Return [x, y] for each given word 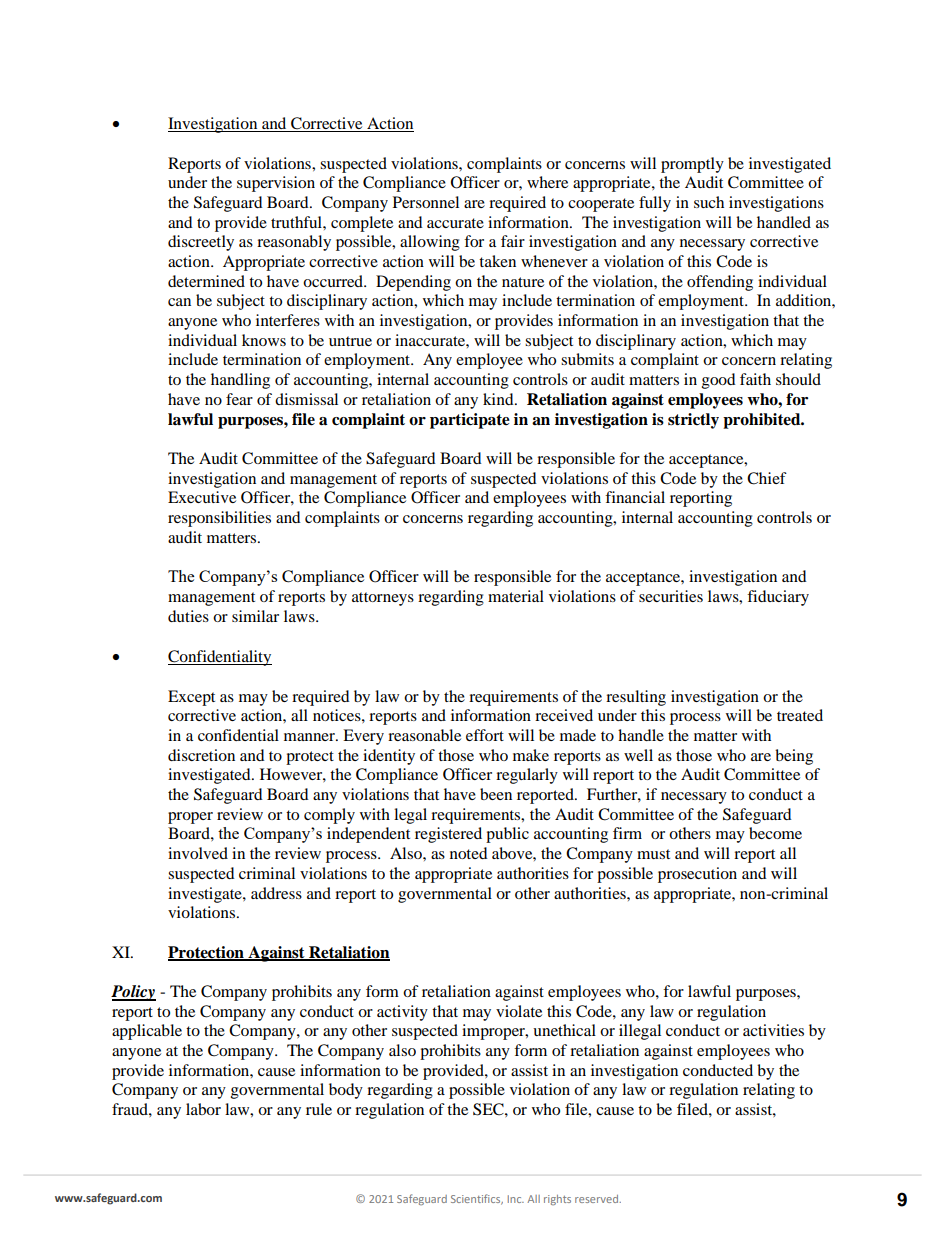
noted [469, 853]
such [709, 202]
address [276, 893]
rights [557, 1200]
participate [470, 421]
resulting [636, 698]
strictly [693, 421]
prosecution [697, 875]
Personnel [426, 202]
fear [239, 399]
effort [485, 735]
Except [191, 698]
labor [203, 1109]
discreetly [201, 243]
